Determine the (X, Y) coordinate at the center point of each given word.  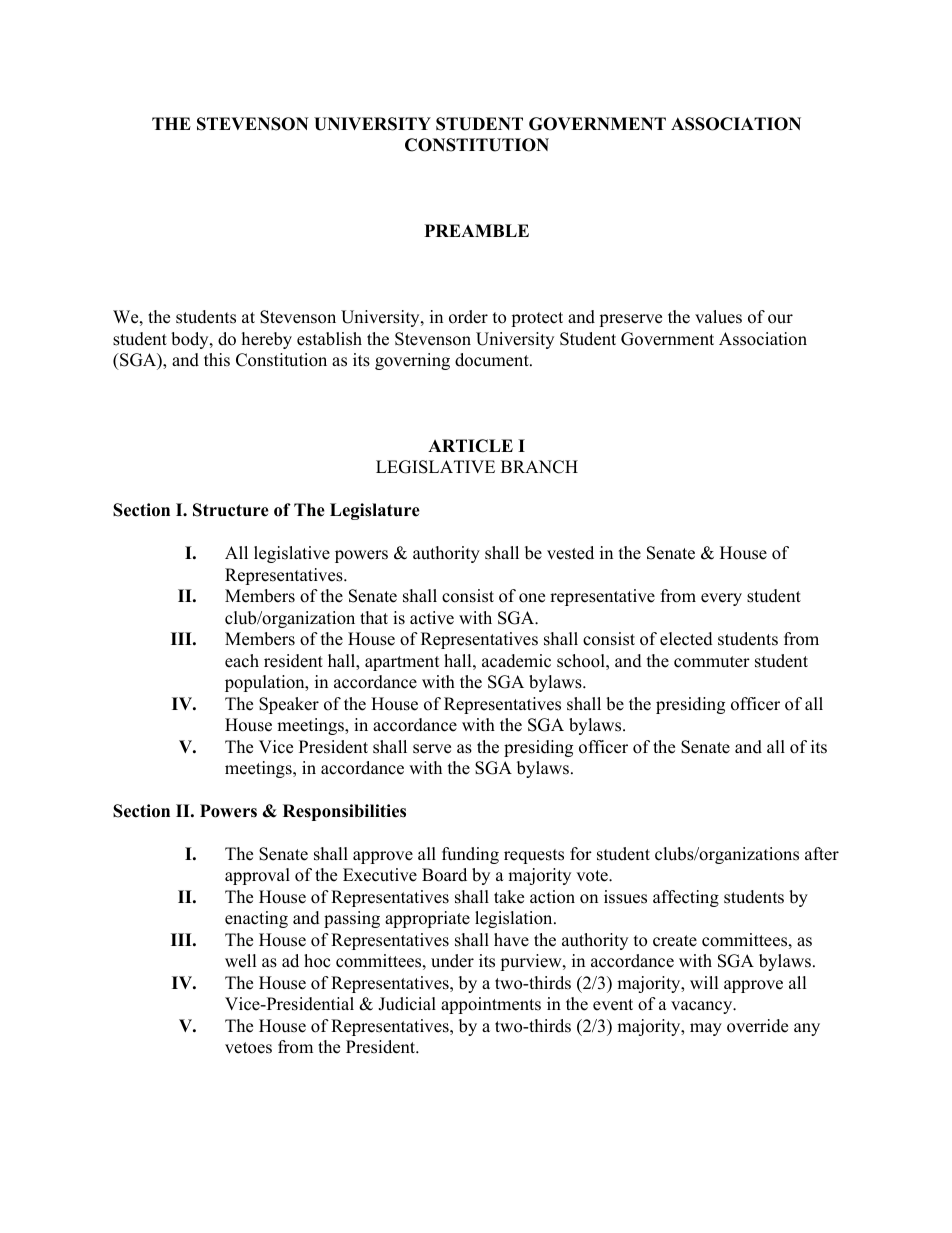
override (757, 1026)
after (822, 854)
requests (534, 856)
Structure (231, 510)
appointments (491, 1005)
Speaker (289, 705)
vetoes (248, 1048)
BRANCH (539, 467)
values (718, 317)
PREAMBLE (477, 230)
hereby (267, 340)
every (721, 599)
